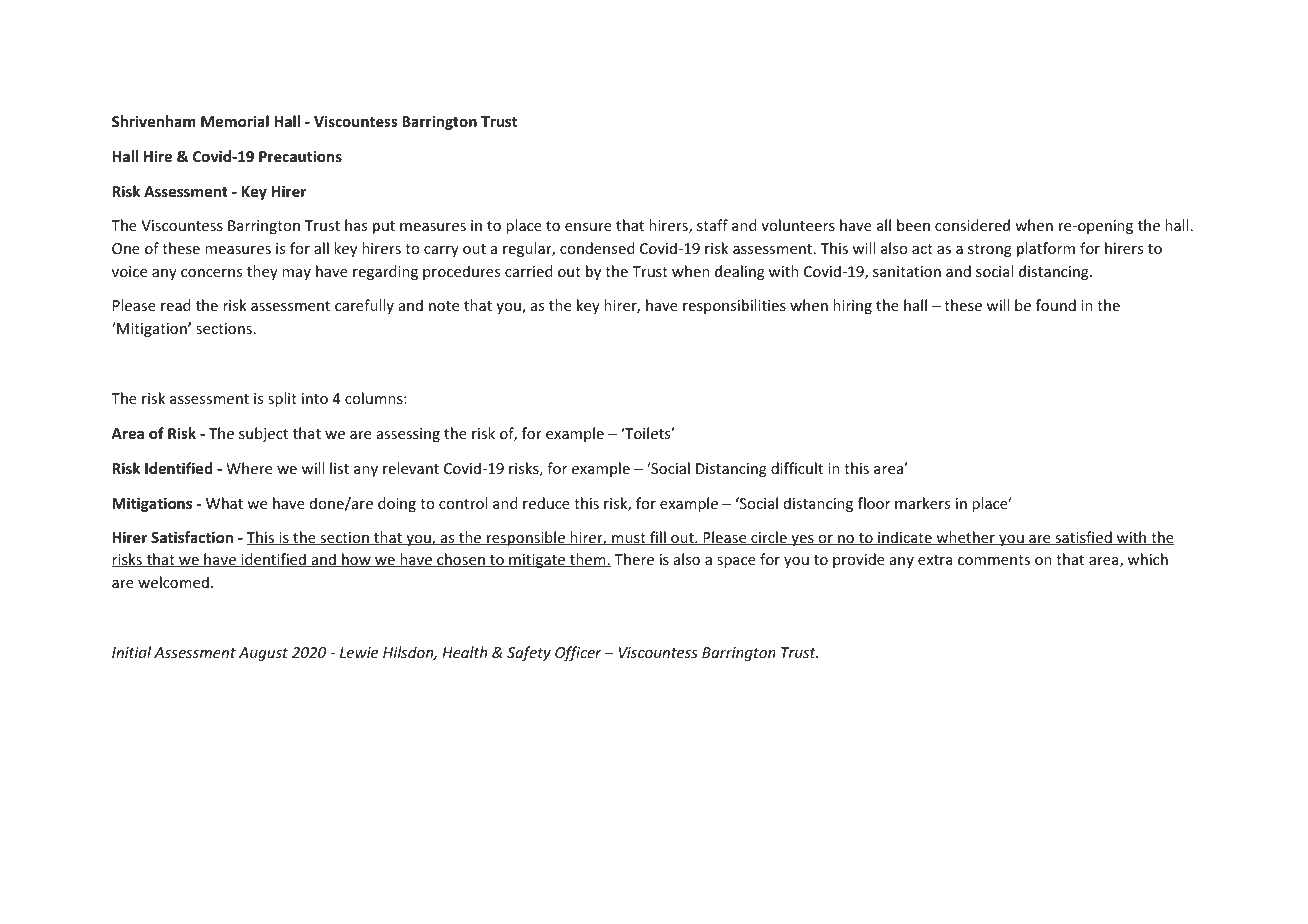  Describe the element at coordinates (282, 399) in the screenshot. I see `split` at that location.
